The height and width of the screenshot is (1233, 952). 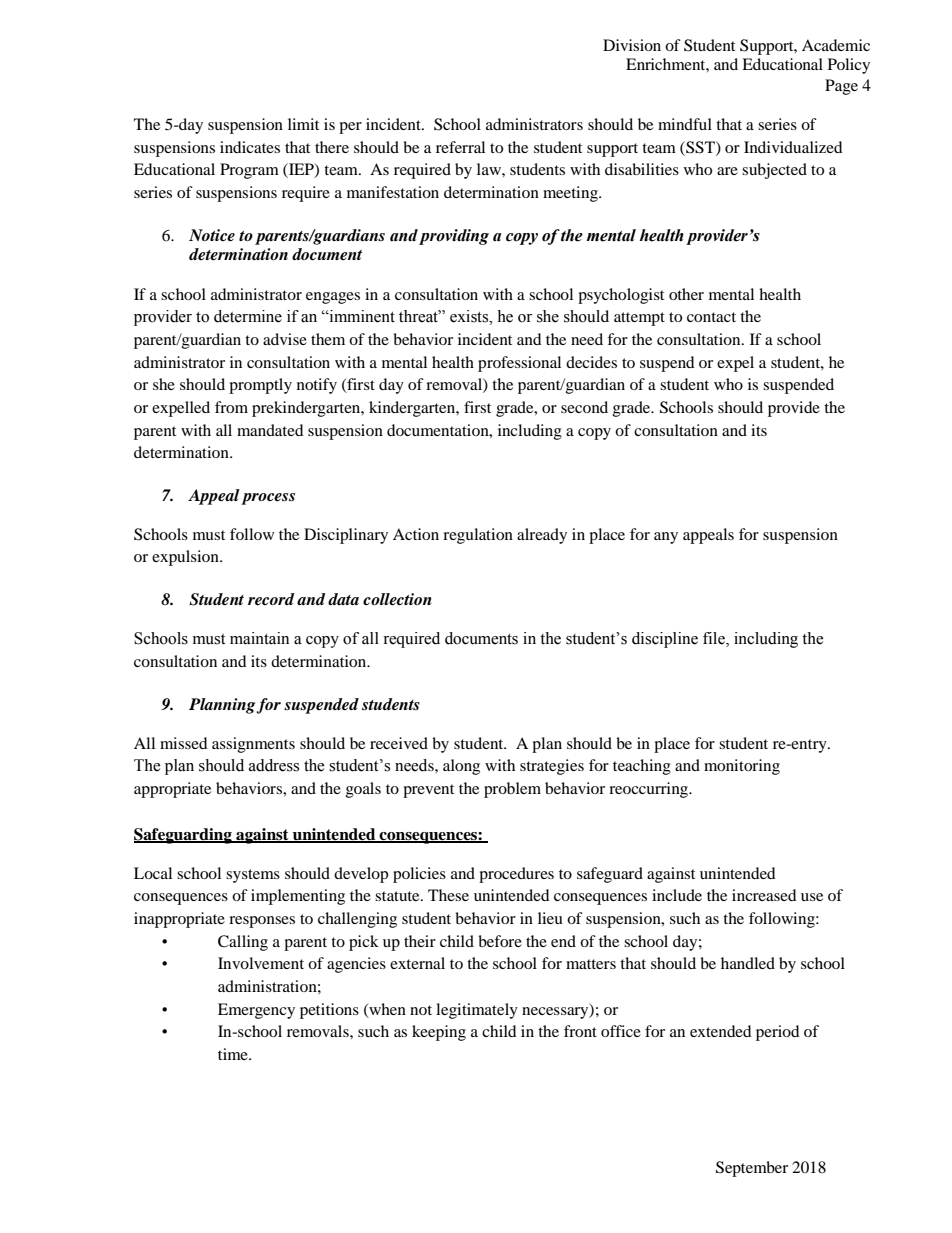 What do you see at coordinates (250, 147) in the screenshot?
I see `indicates` at bounding box center [250, 147].
